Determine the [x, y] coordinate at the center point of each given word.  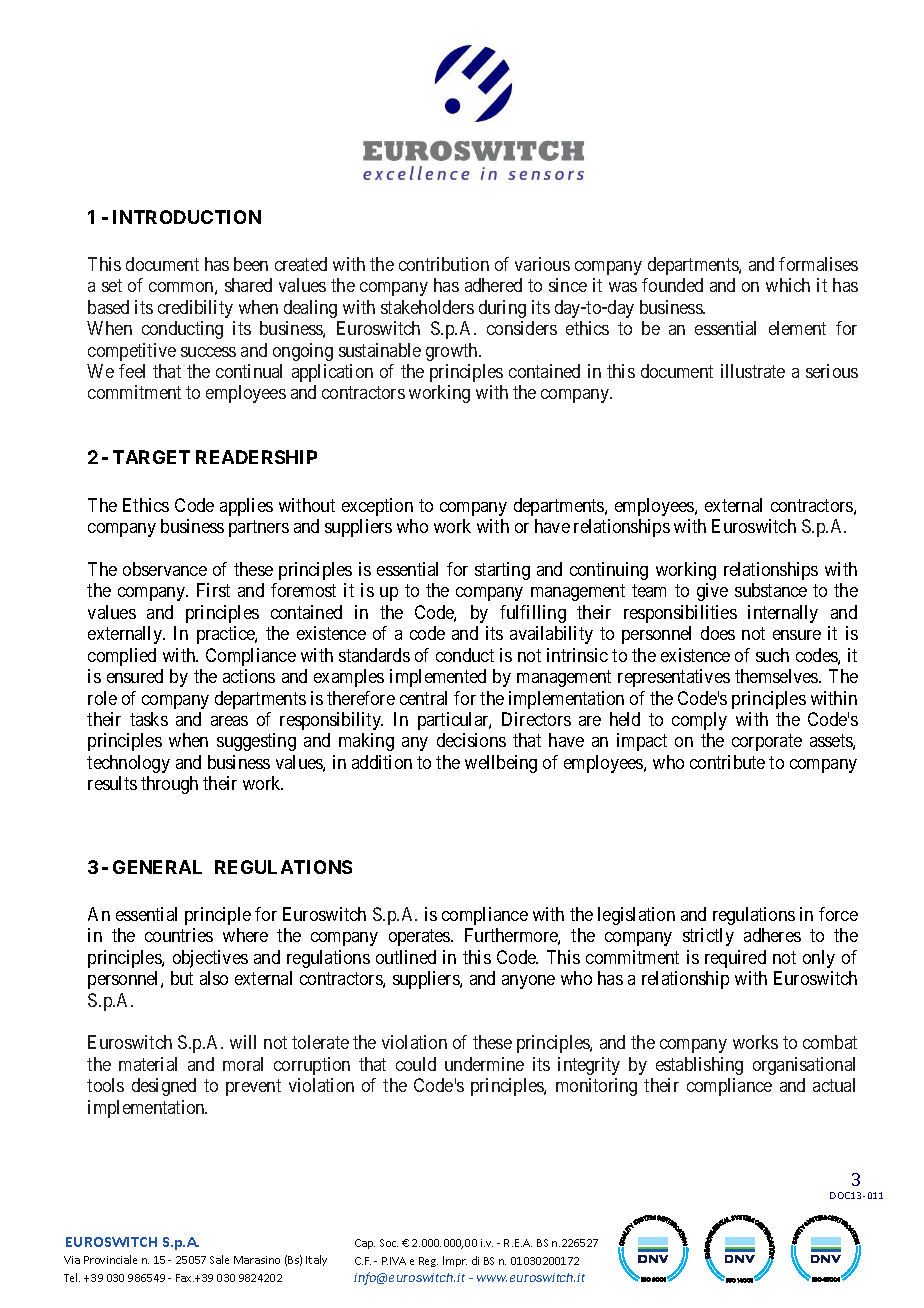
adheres [772, 935]
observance [165, 569]
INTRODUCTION [187, 217]
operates [420, 937]
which [788, 285]
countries [179, 935]
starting [502, 571]
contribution [444, 264]
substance [771, 590]
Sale [219, 1259]
